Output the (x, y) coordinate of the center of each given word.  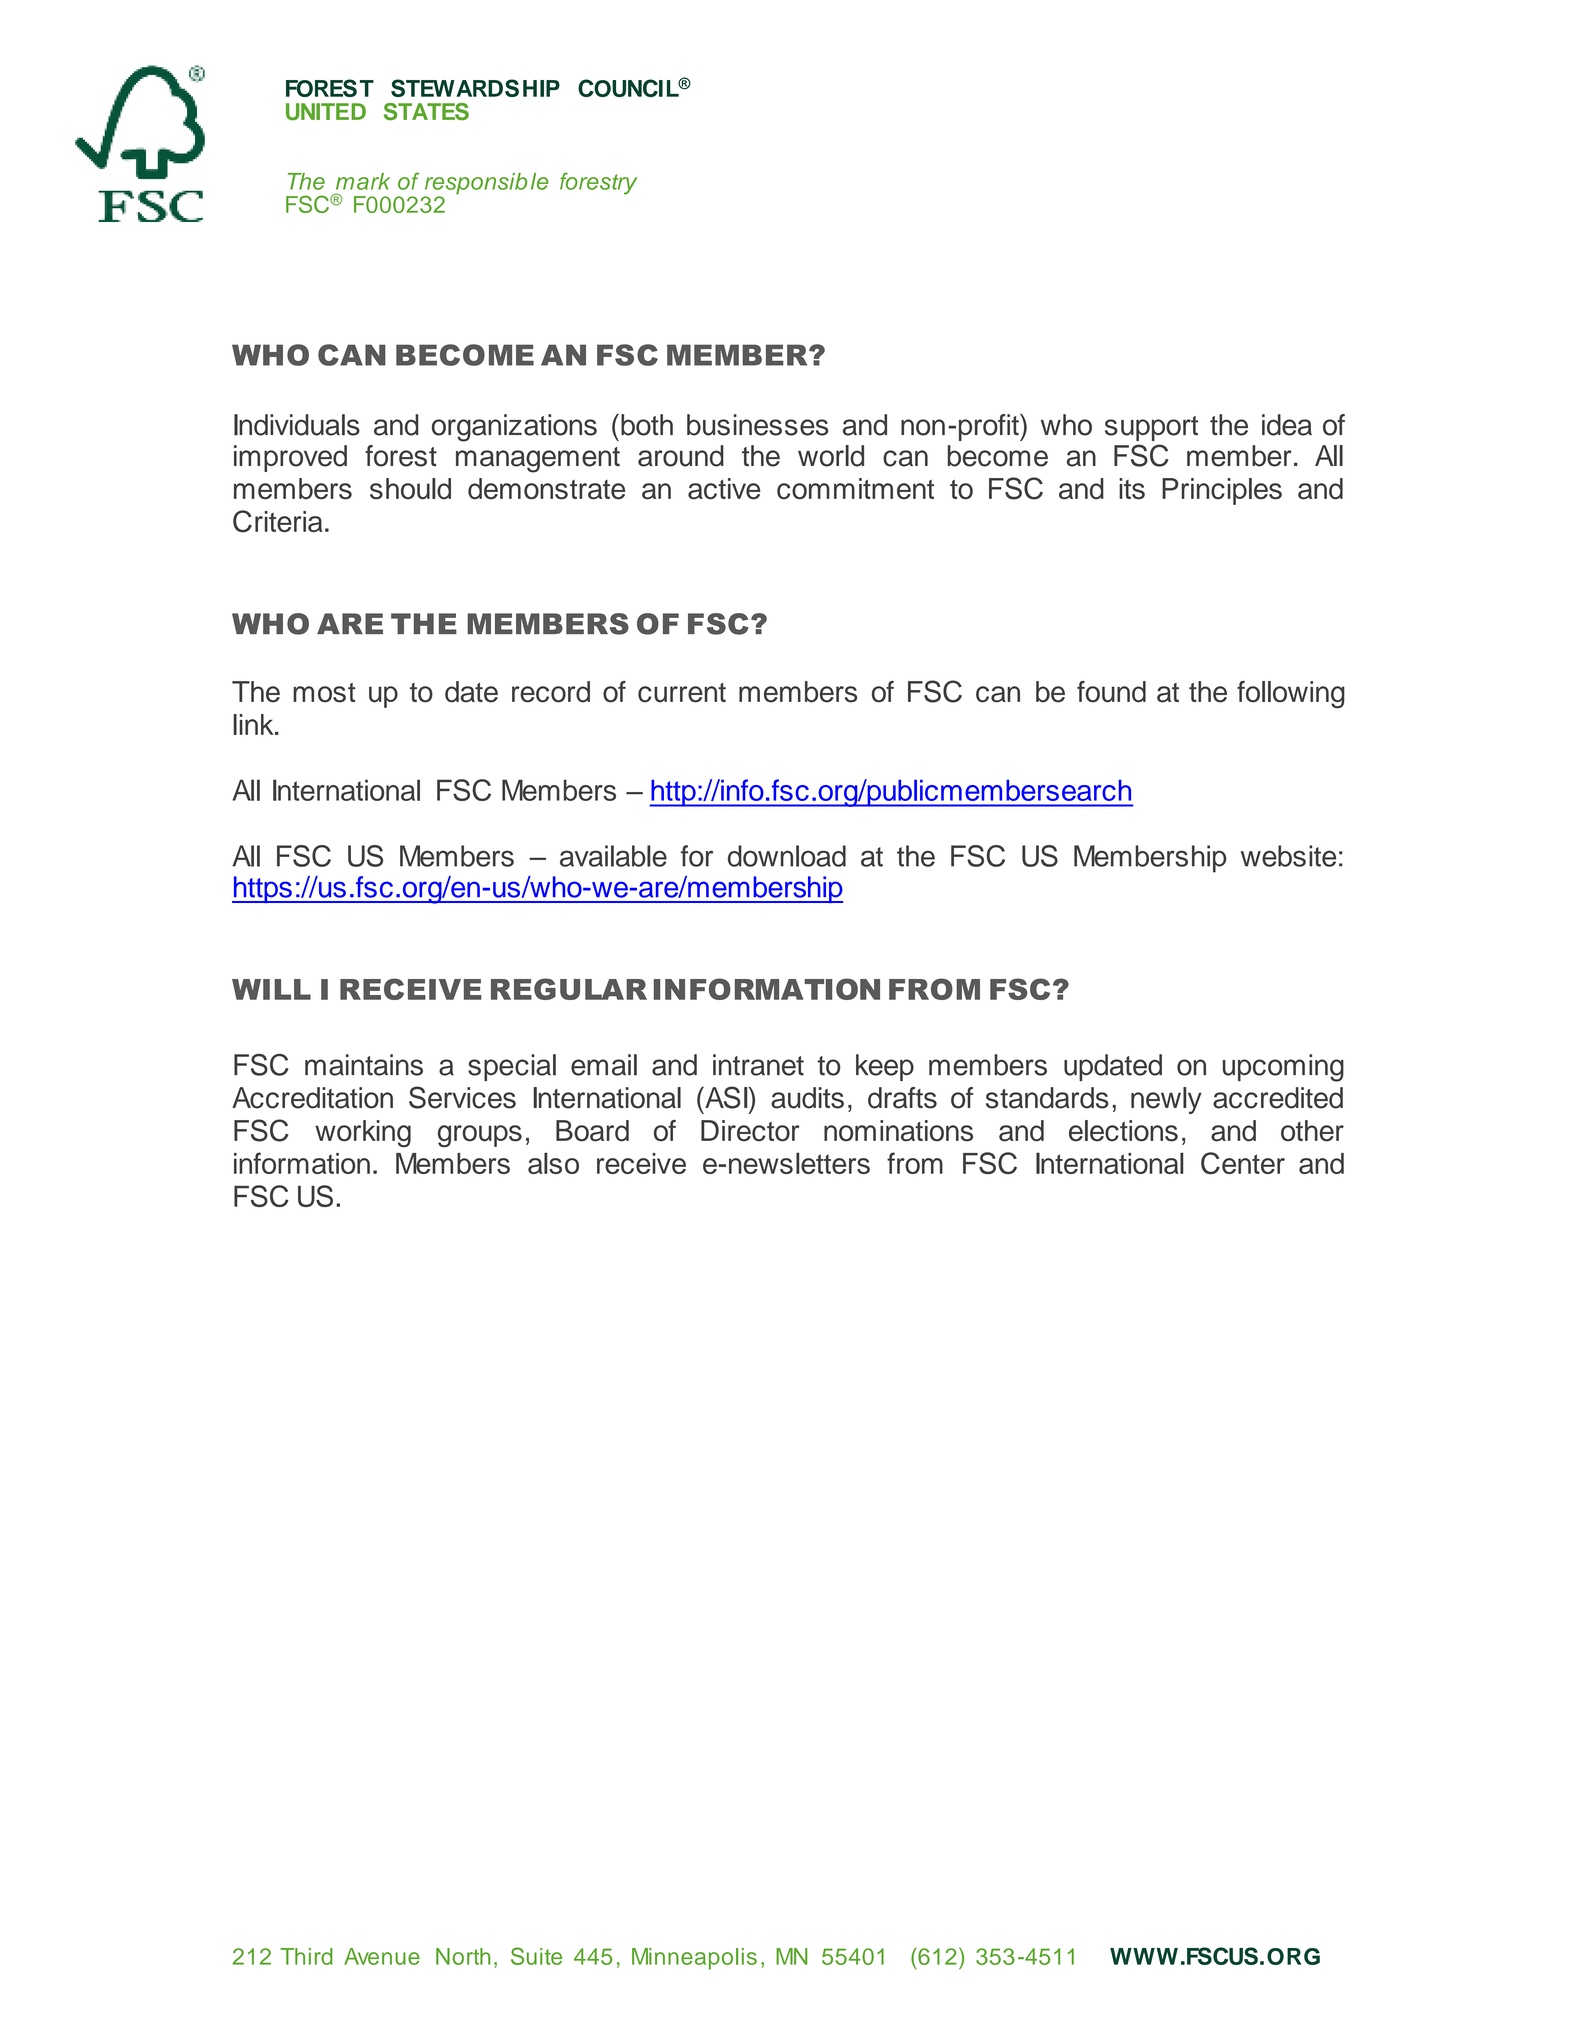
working (363, 1133)
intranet (758, 1065)
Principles (1222, 491)
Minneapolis (694, 1959)
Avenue (382, 1956)
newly (1166, 1100)
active (724, 489)
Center (1243, 1163)
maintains (364, 1065)
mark (363, 181)
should (410, 489)
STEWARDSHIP (475, 88)
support (1151, 428)
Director (750, 1131)
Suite (536, 1956)
